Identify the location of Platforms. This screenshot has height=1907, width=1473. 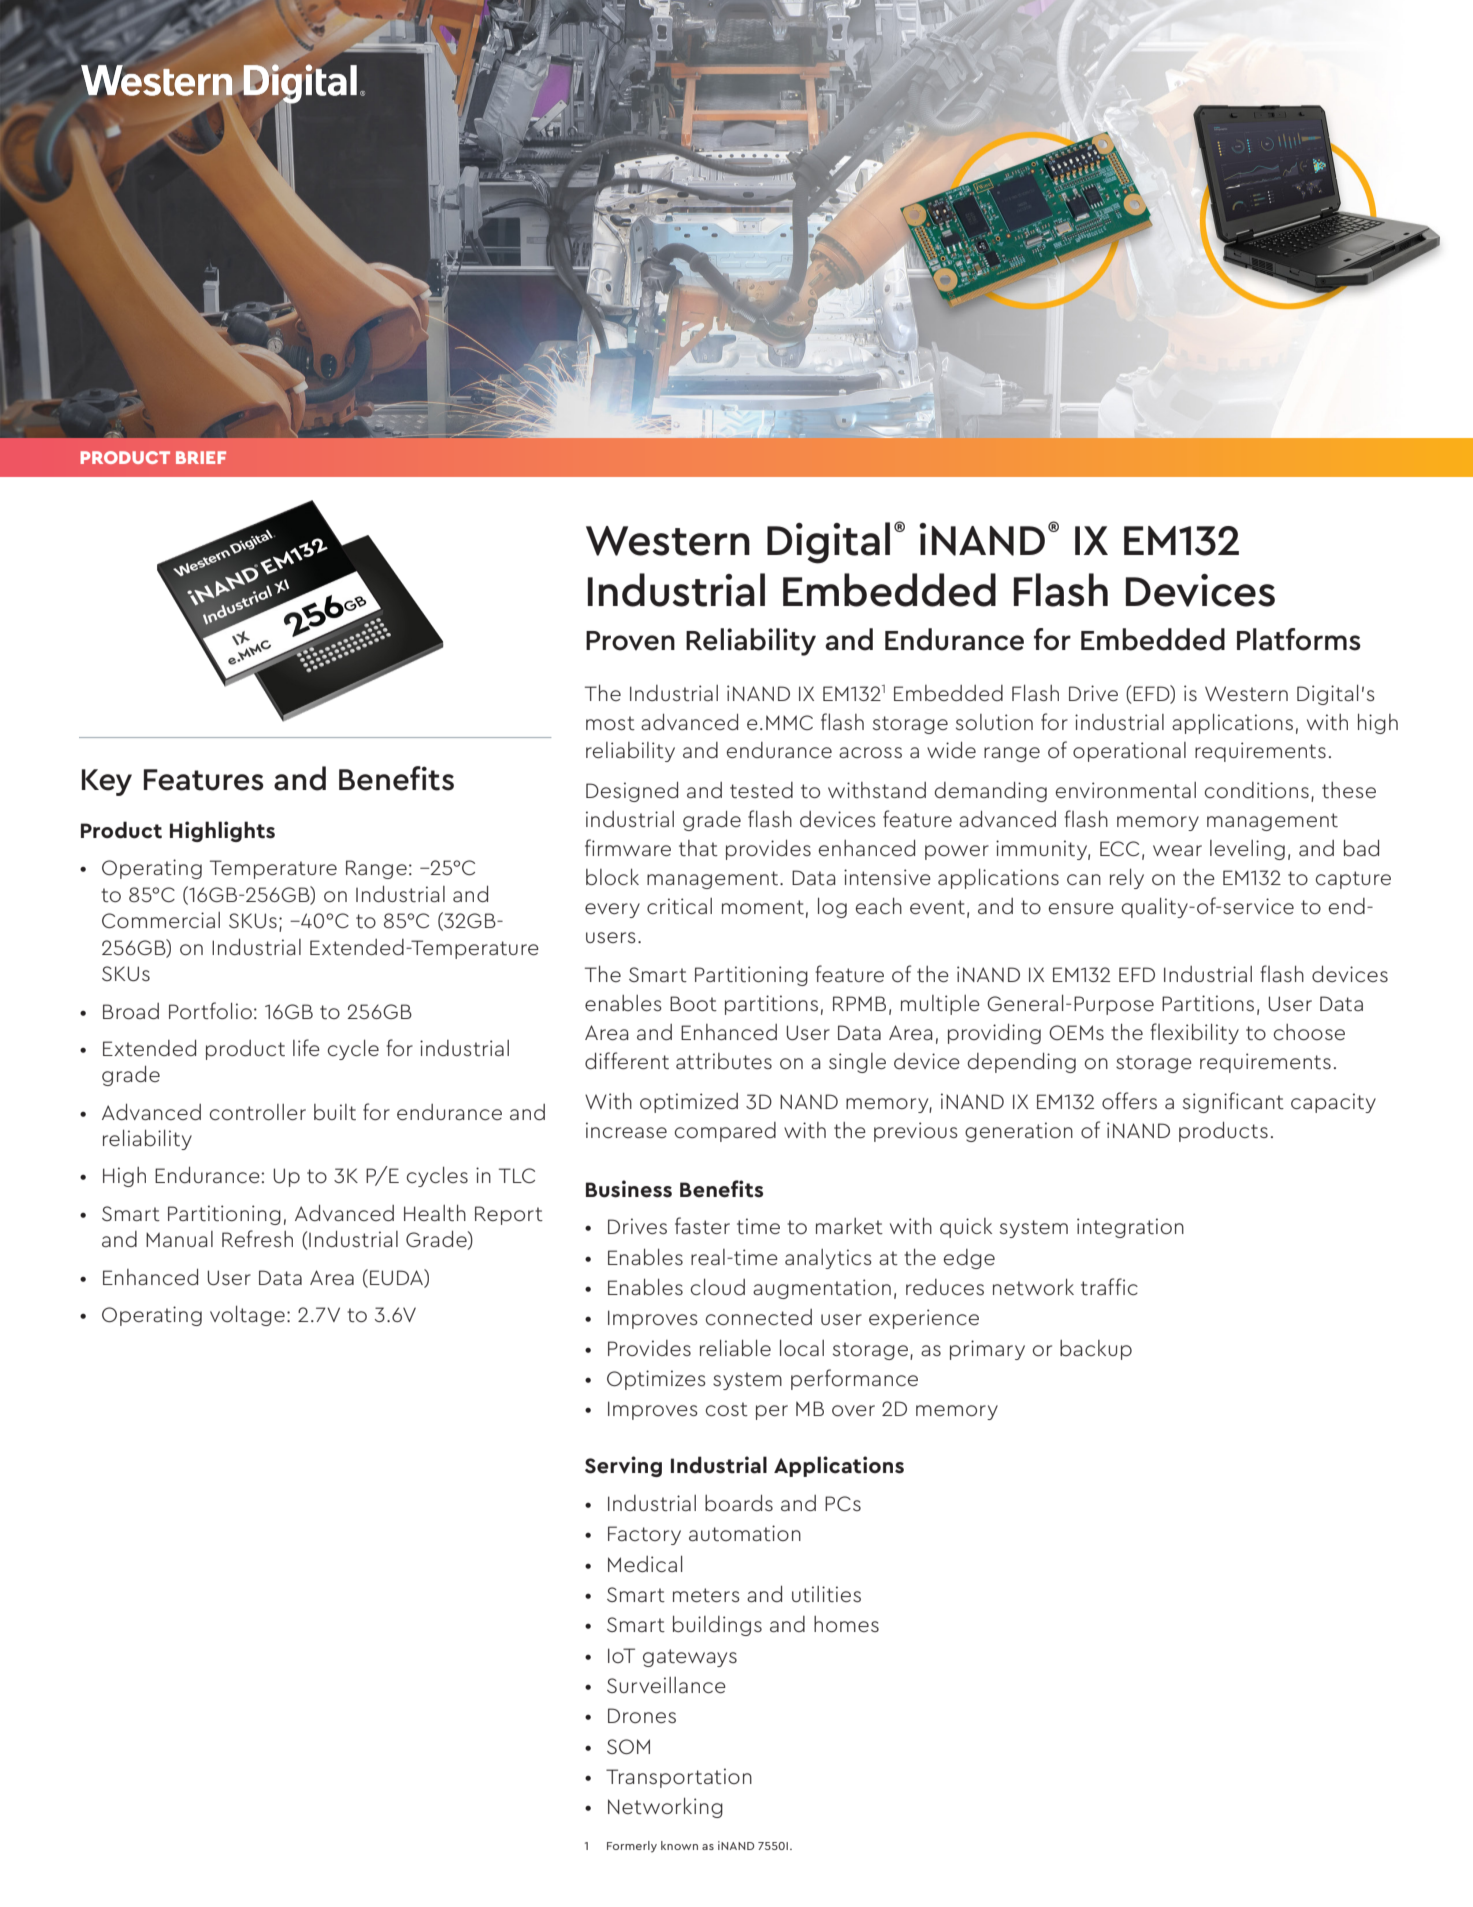
(1299, 639).
